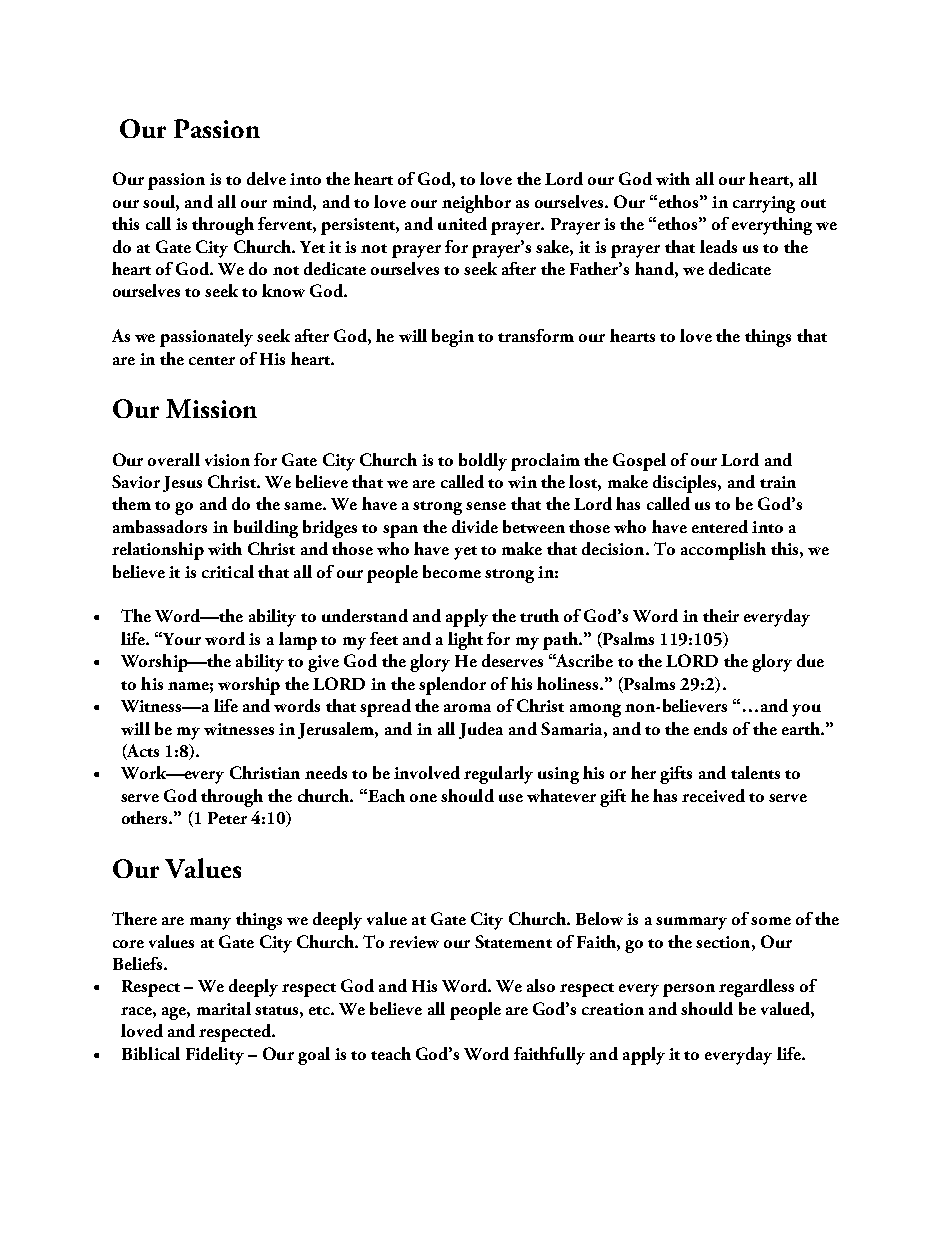  Describe the element at coordinates (266, 178) in the screenshot. I see `delve` at that location.
